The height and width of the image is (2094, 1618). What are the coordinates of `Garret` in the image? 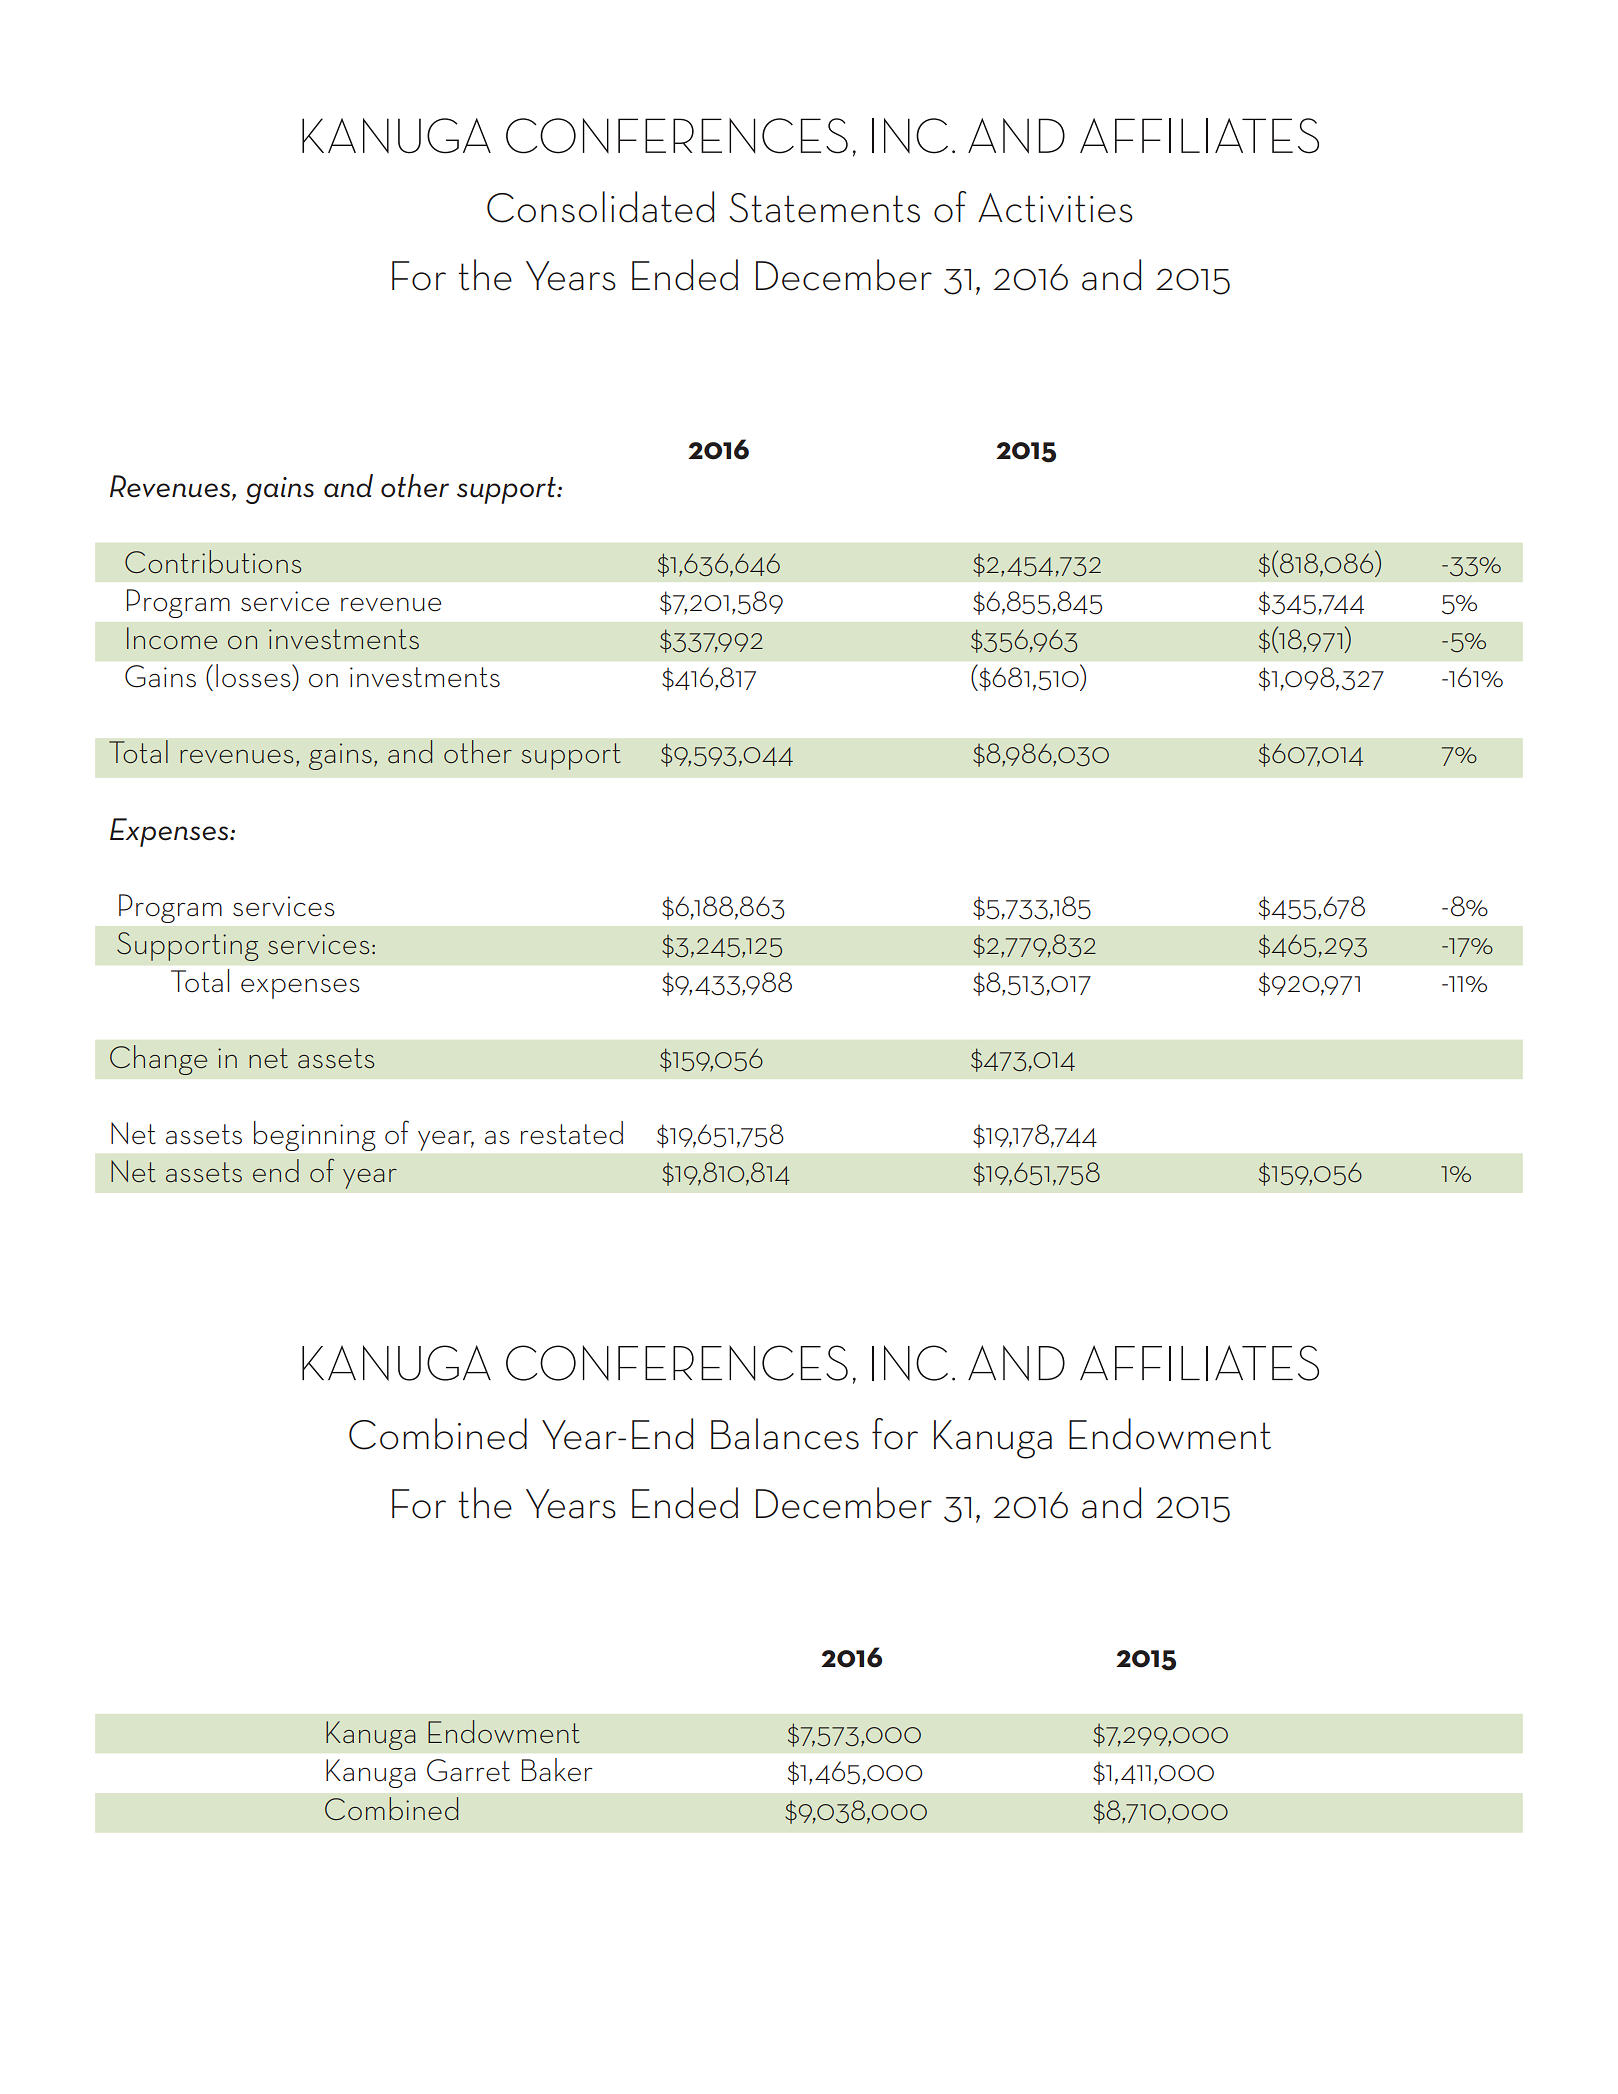 It's located at (468, 1770).
